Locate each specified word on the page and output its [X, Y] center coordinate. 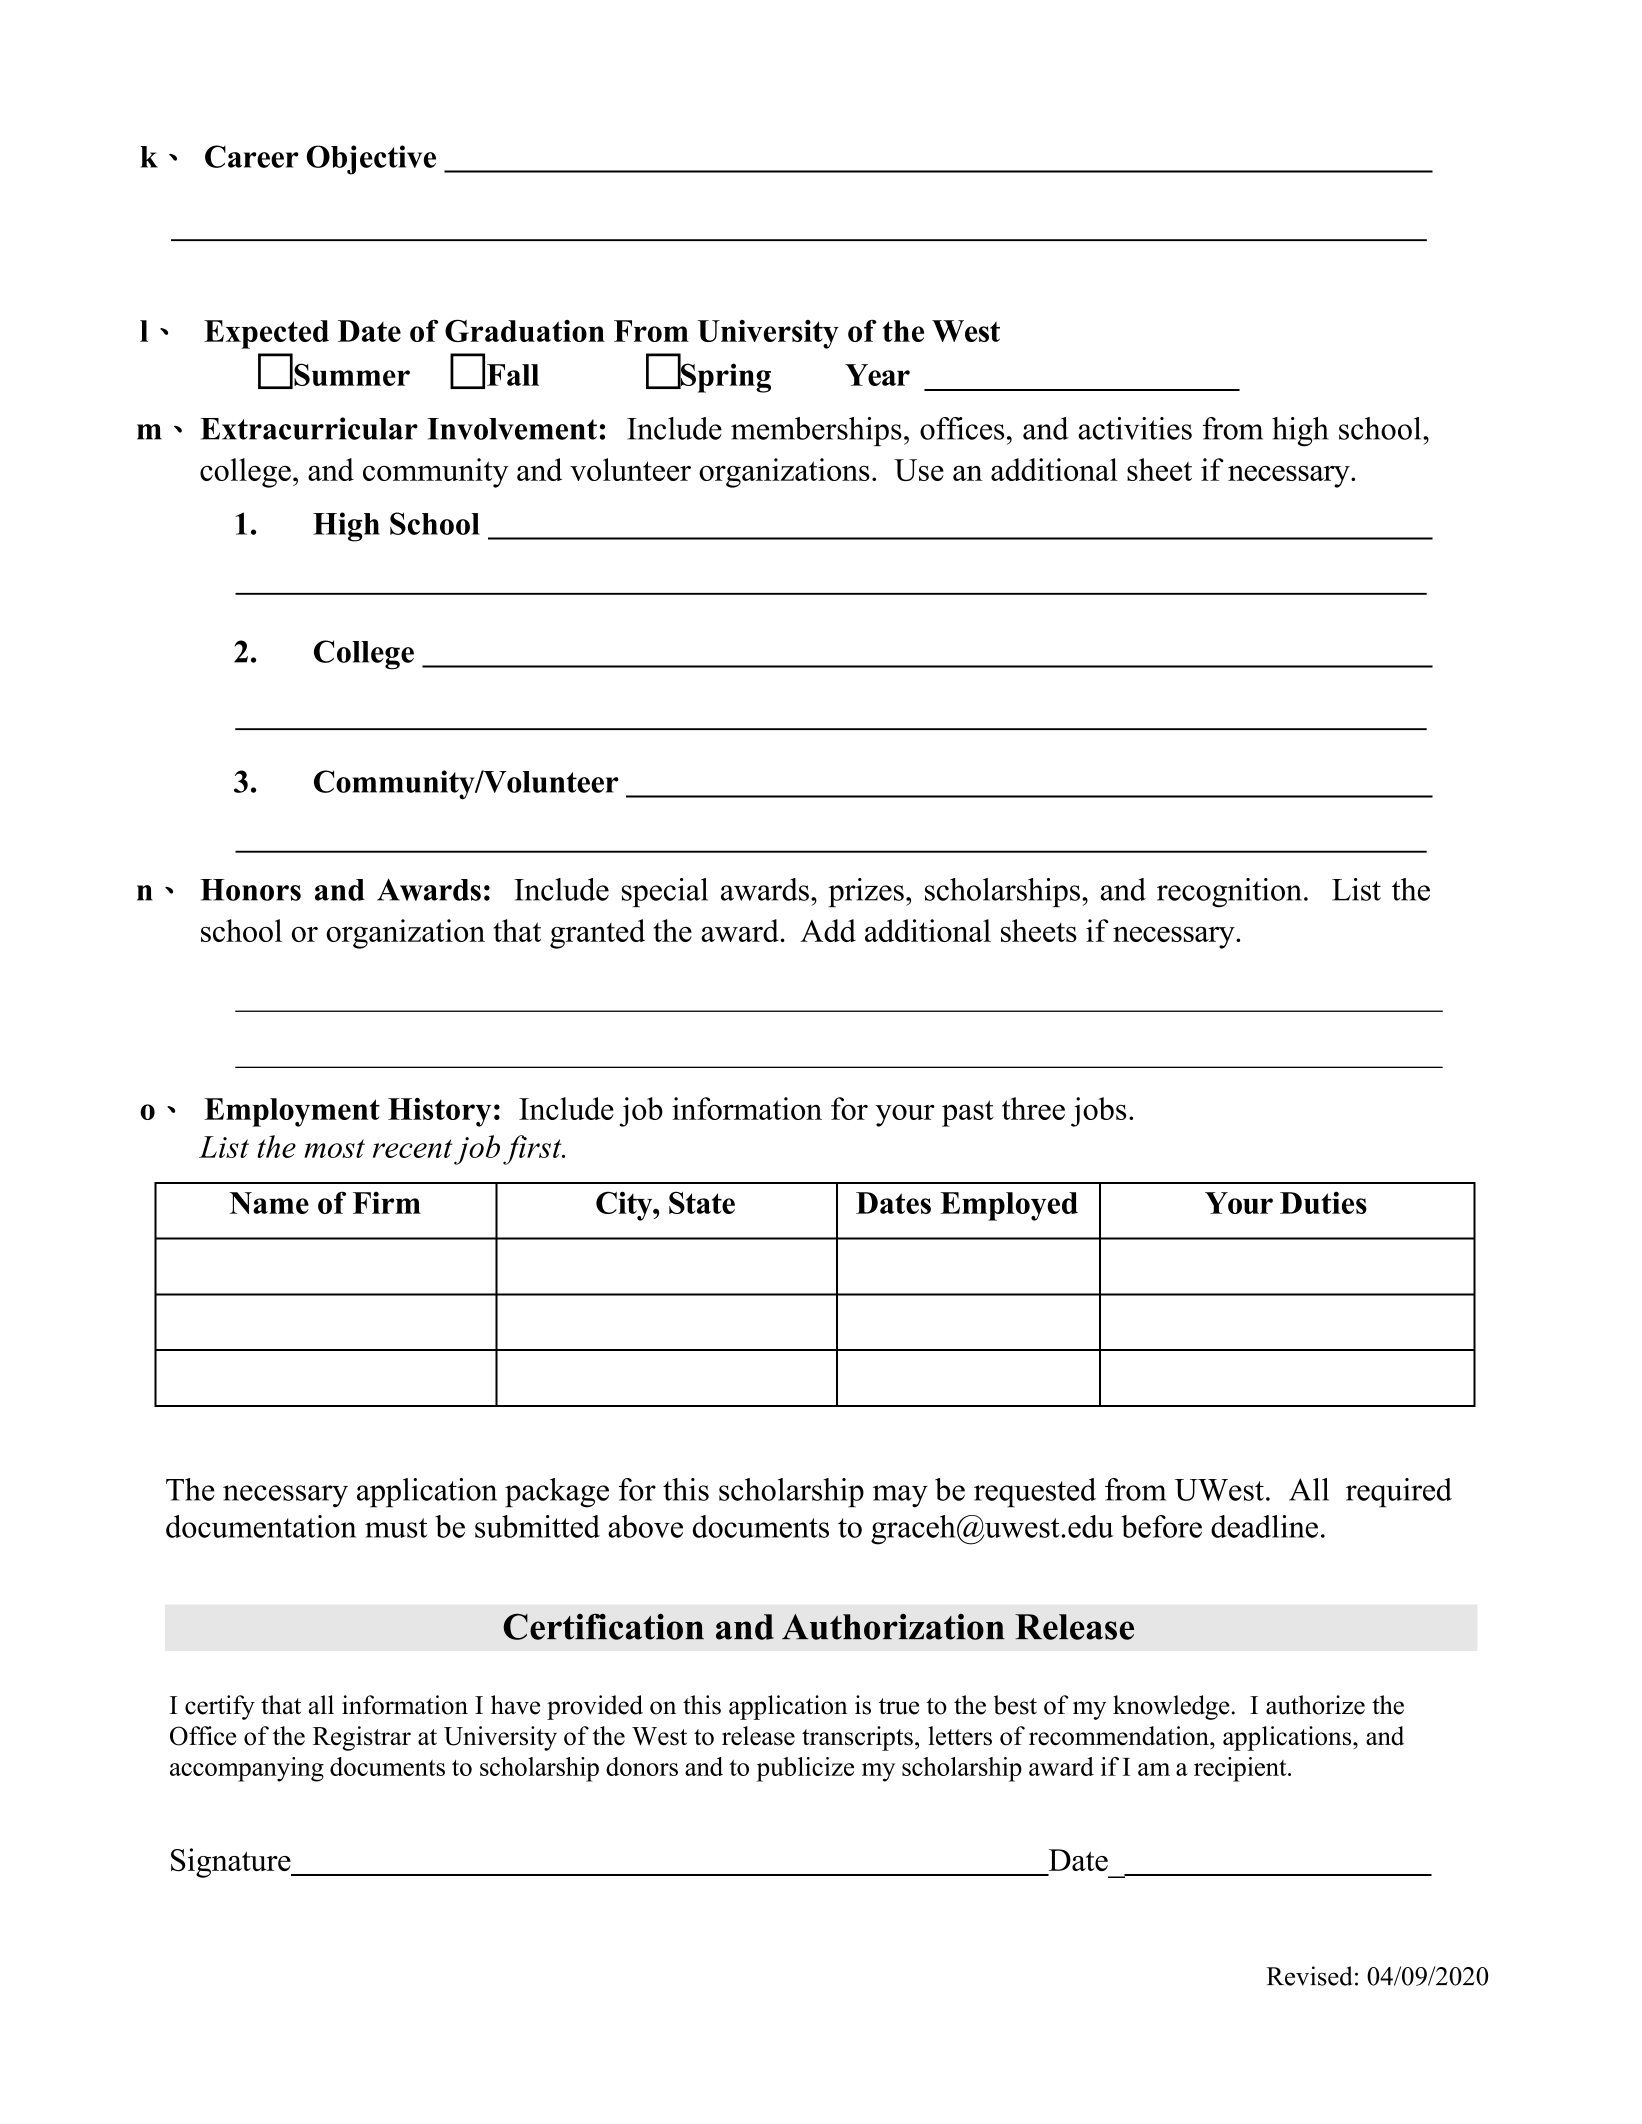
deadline [1264, 1526]
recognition [1229, 893]
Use [919, 470]
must [396, 1528]
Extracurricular [309, 428]
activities [1135, 428]
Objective [371, 160]
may [900, 1496]
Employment [292, 1112]
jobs [1098, 1112]
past [968, 1113]
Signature [232, 1863]
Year [877, 375]
